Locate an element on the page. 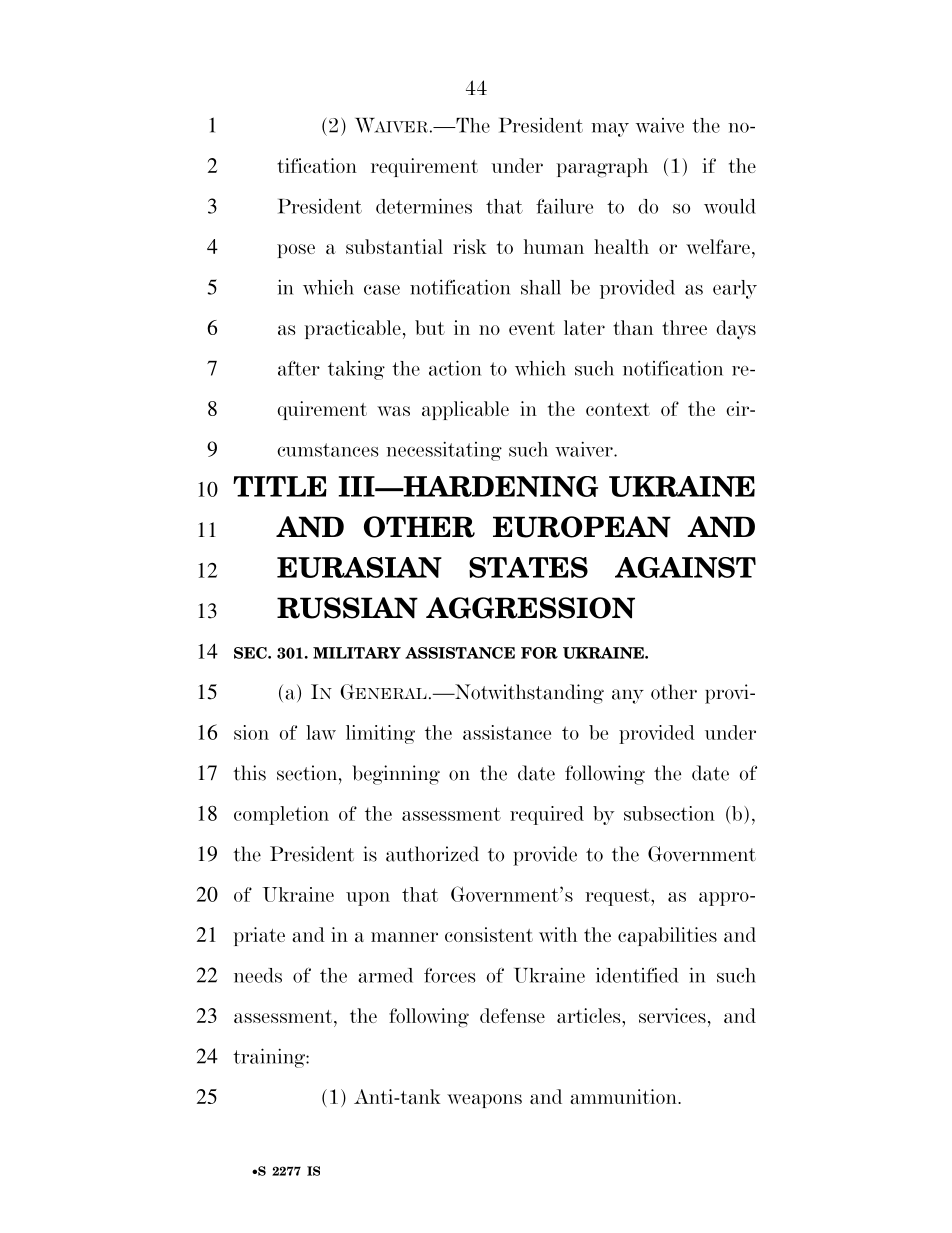 The image size is (952, 1233). STATES is located at coordinates (528, 567).
